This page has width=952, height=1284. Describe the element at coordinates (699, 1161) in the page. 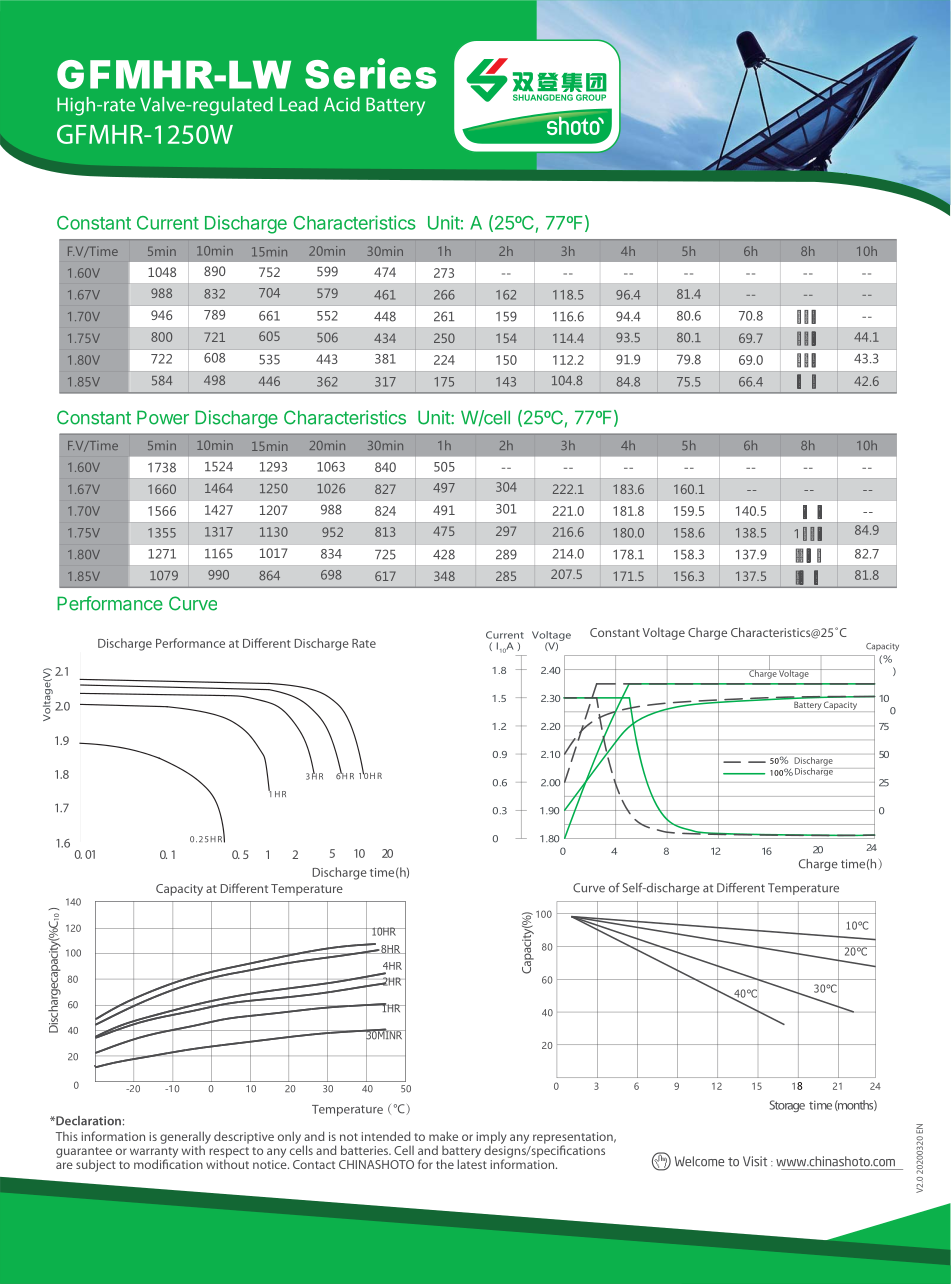

I see `Welcome` at that location.
